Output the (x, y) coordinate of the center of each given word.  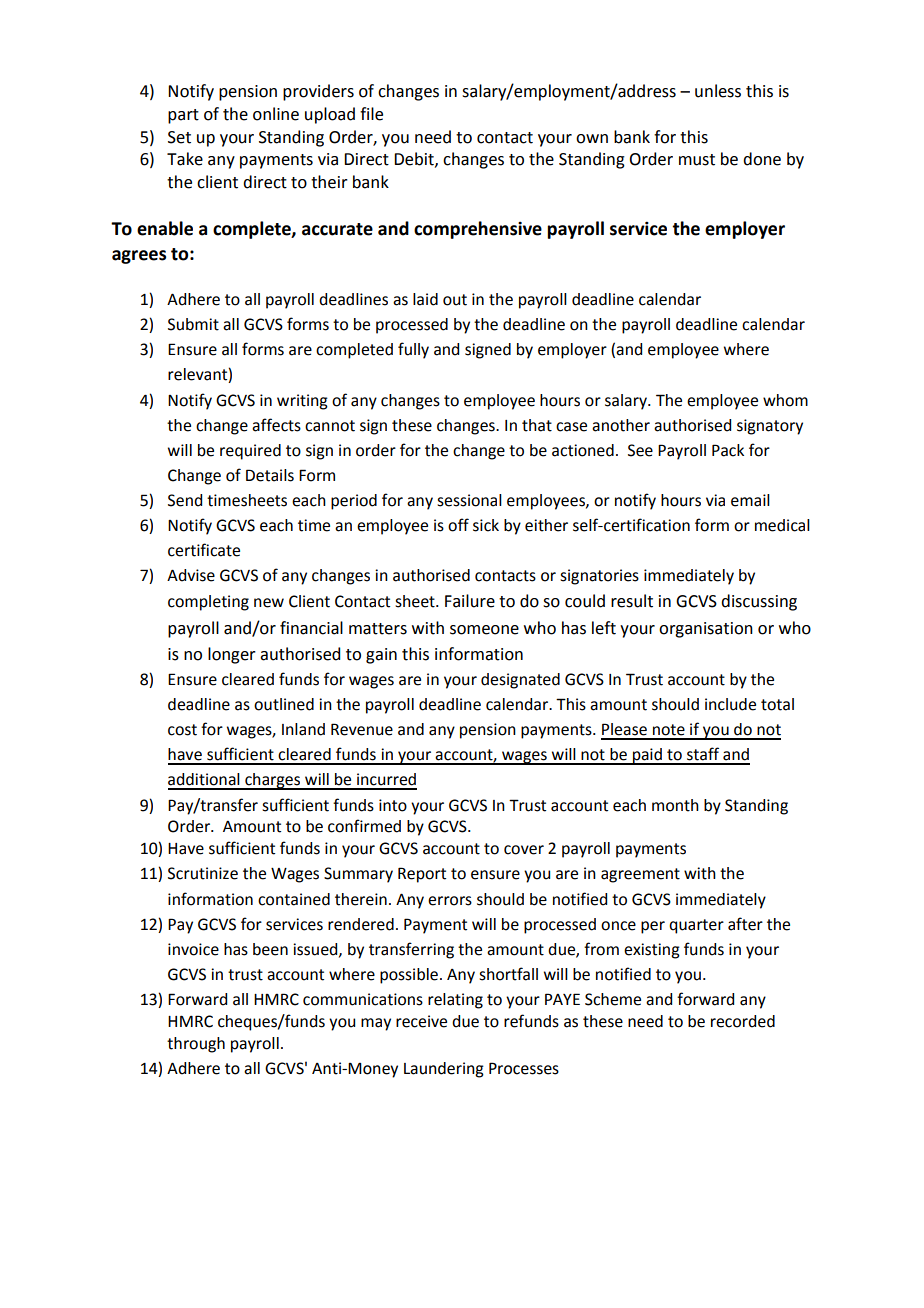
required (250, 452)
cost (182, 730)
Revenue (362, 729)
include (730, 704)
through (196, 1045)
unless (718, 91)
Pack (728, 450)
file (371, 114)
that (537, 425)
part (183, 116)
